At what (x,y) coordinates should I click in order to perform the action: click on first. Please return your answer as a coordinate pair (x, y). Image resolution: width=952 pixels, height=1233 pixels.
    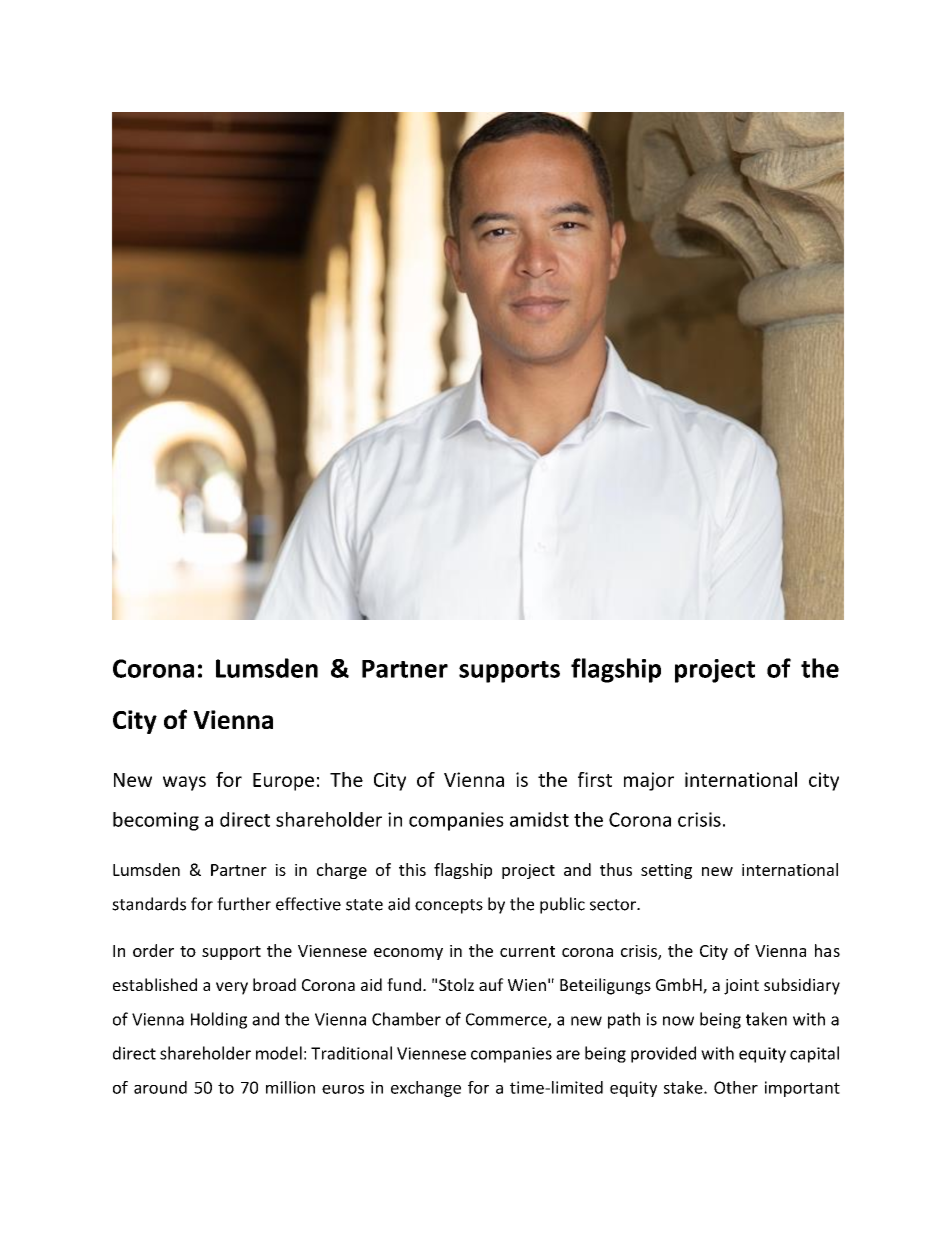
    Looking at the image, I should click on (595, 779).
